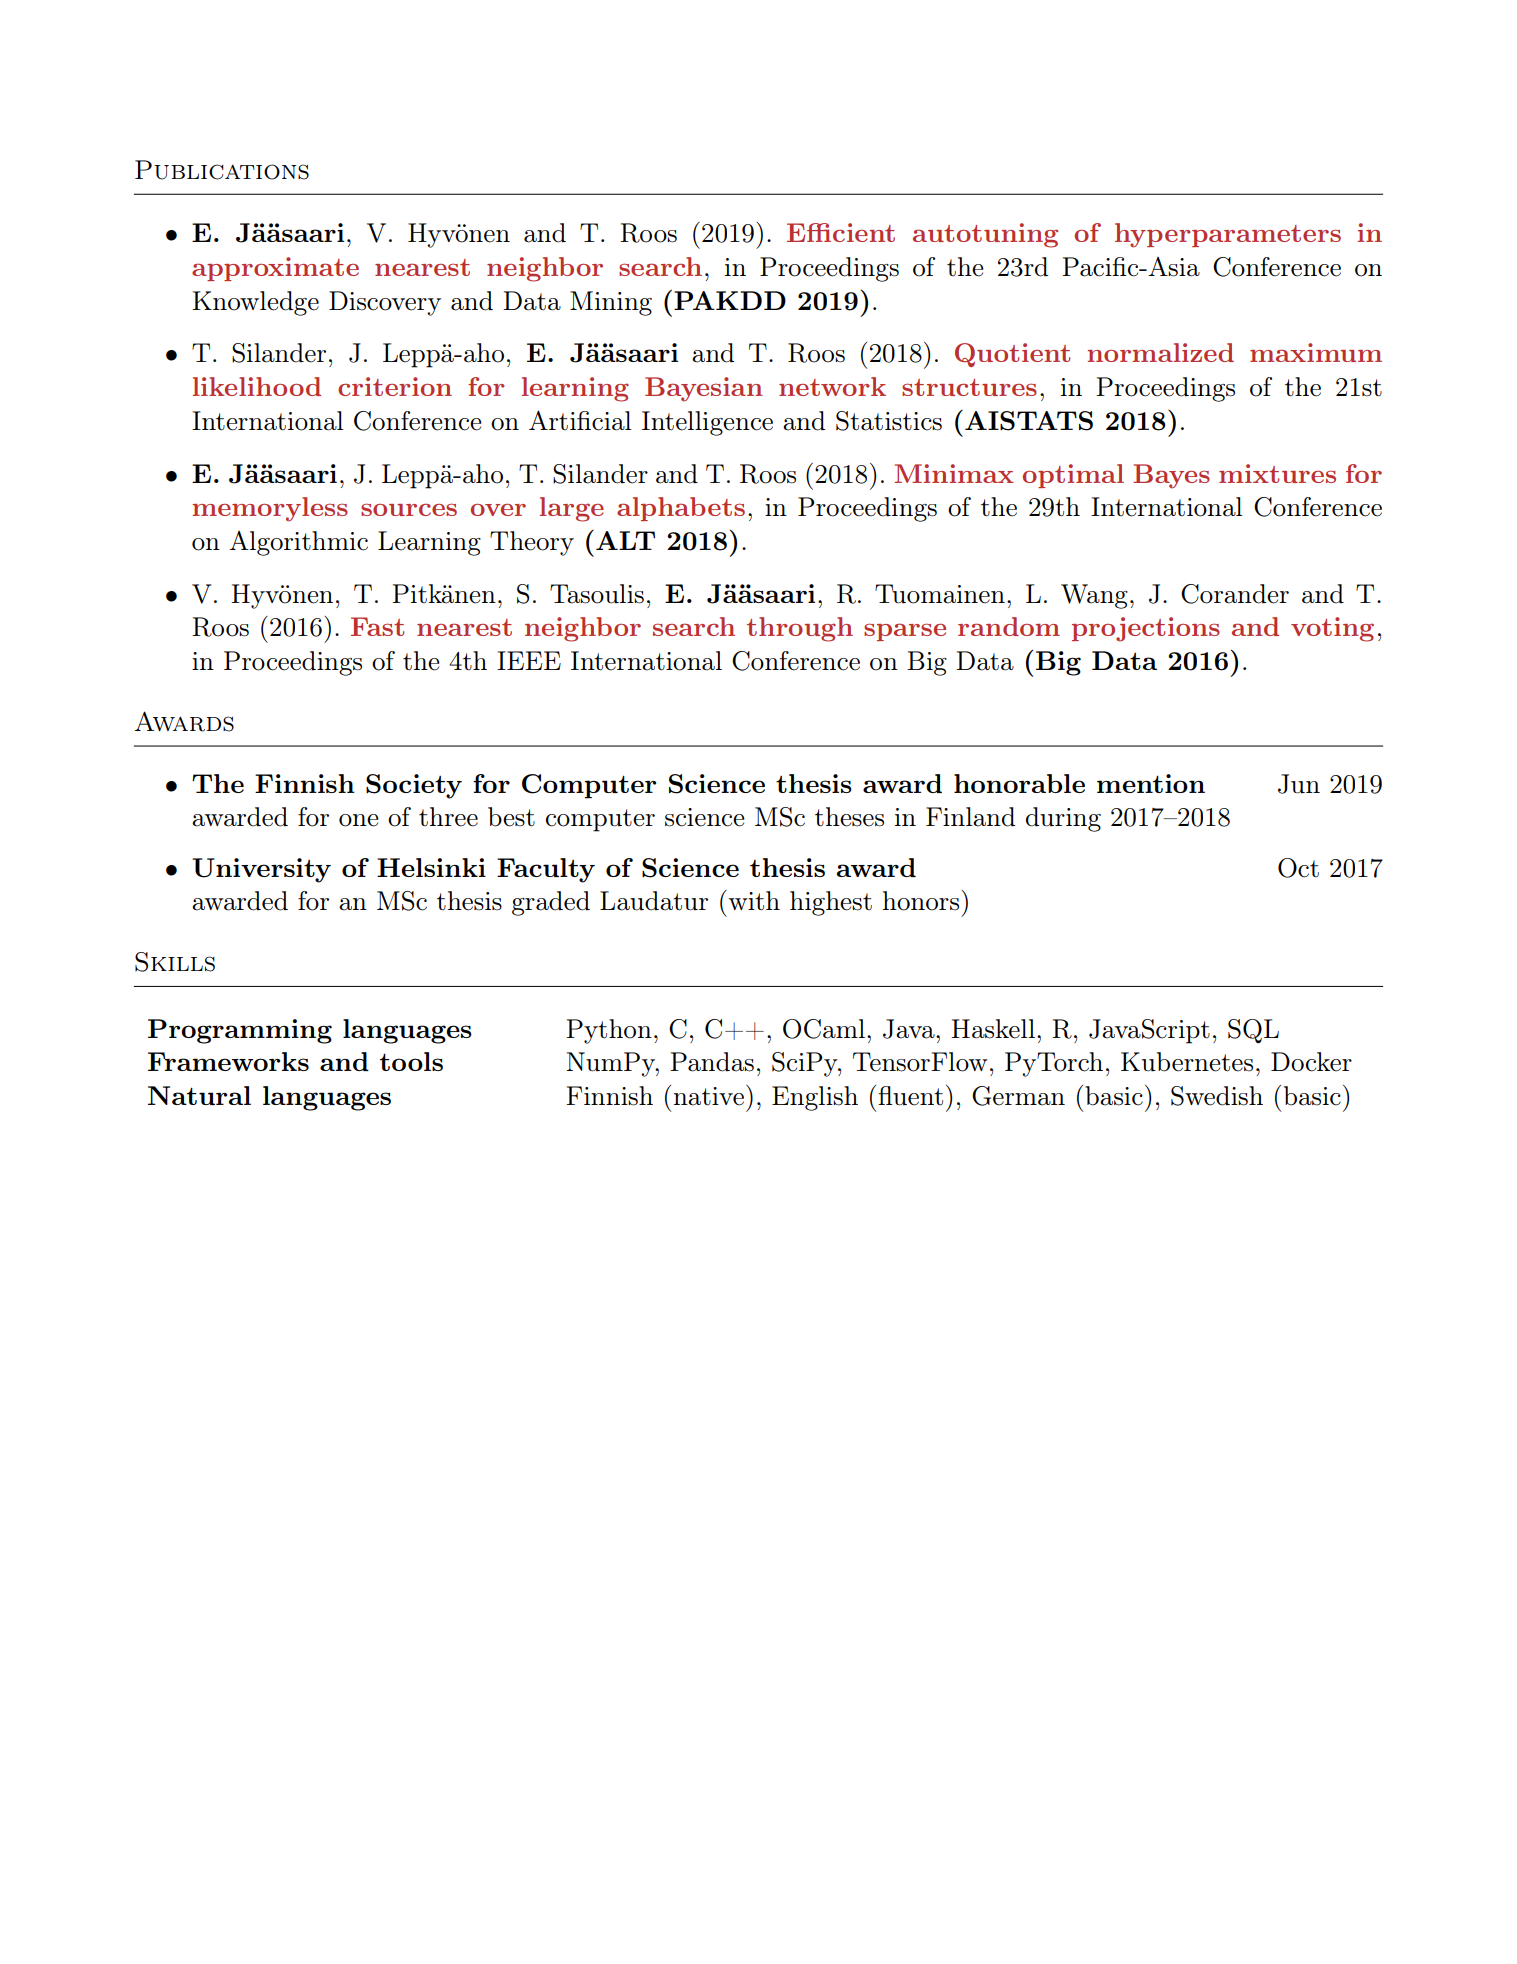 The height and width of the document is (1964, 1517). Describe the element at coordinates (1151, 783) in the document. I see `mention` at that location.
